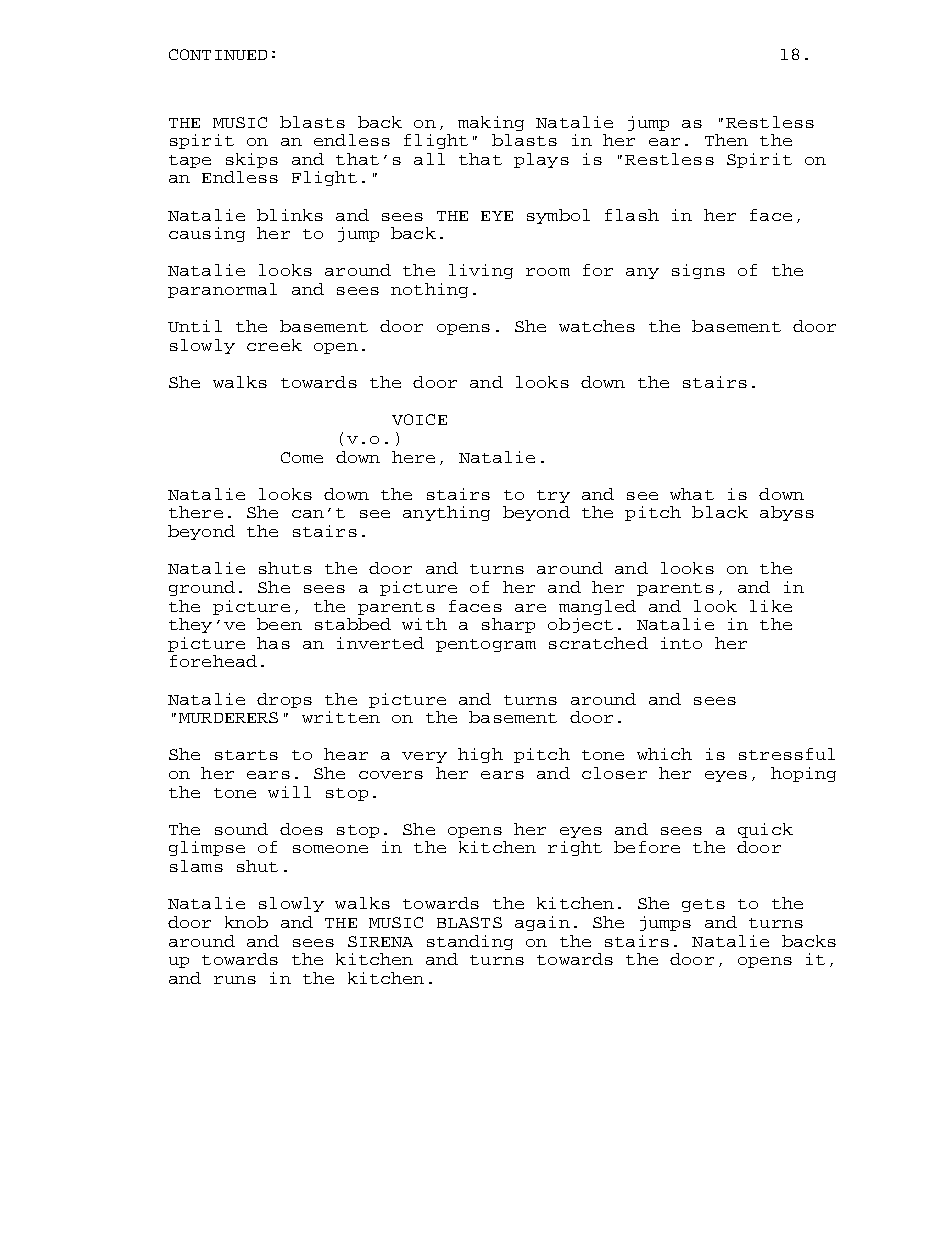 The width and height of the document is (952, 1233). I want to click on knob, so click(246, 922).
